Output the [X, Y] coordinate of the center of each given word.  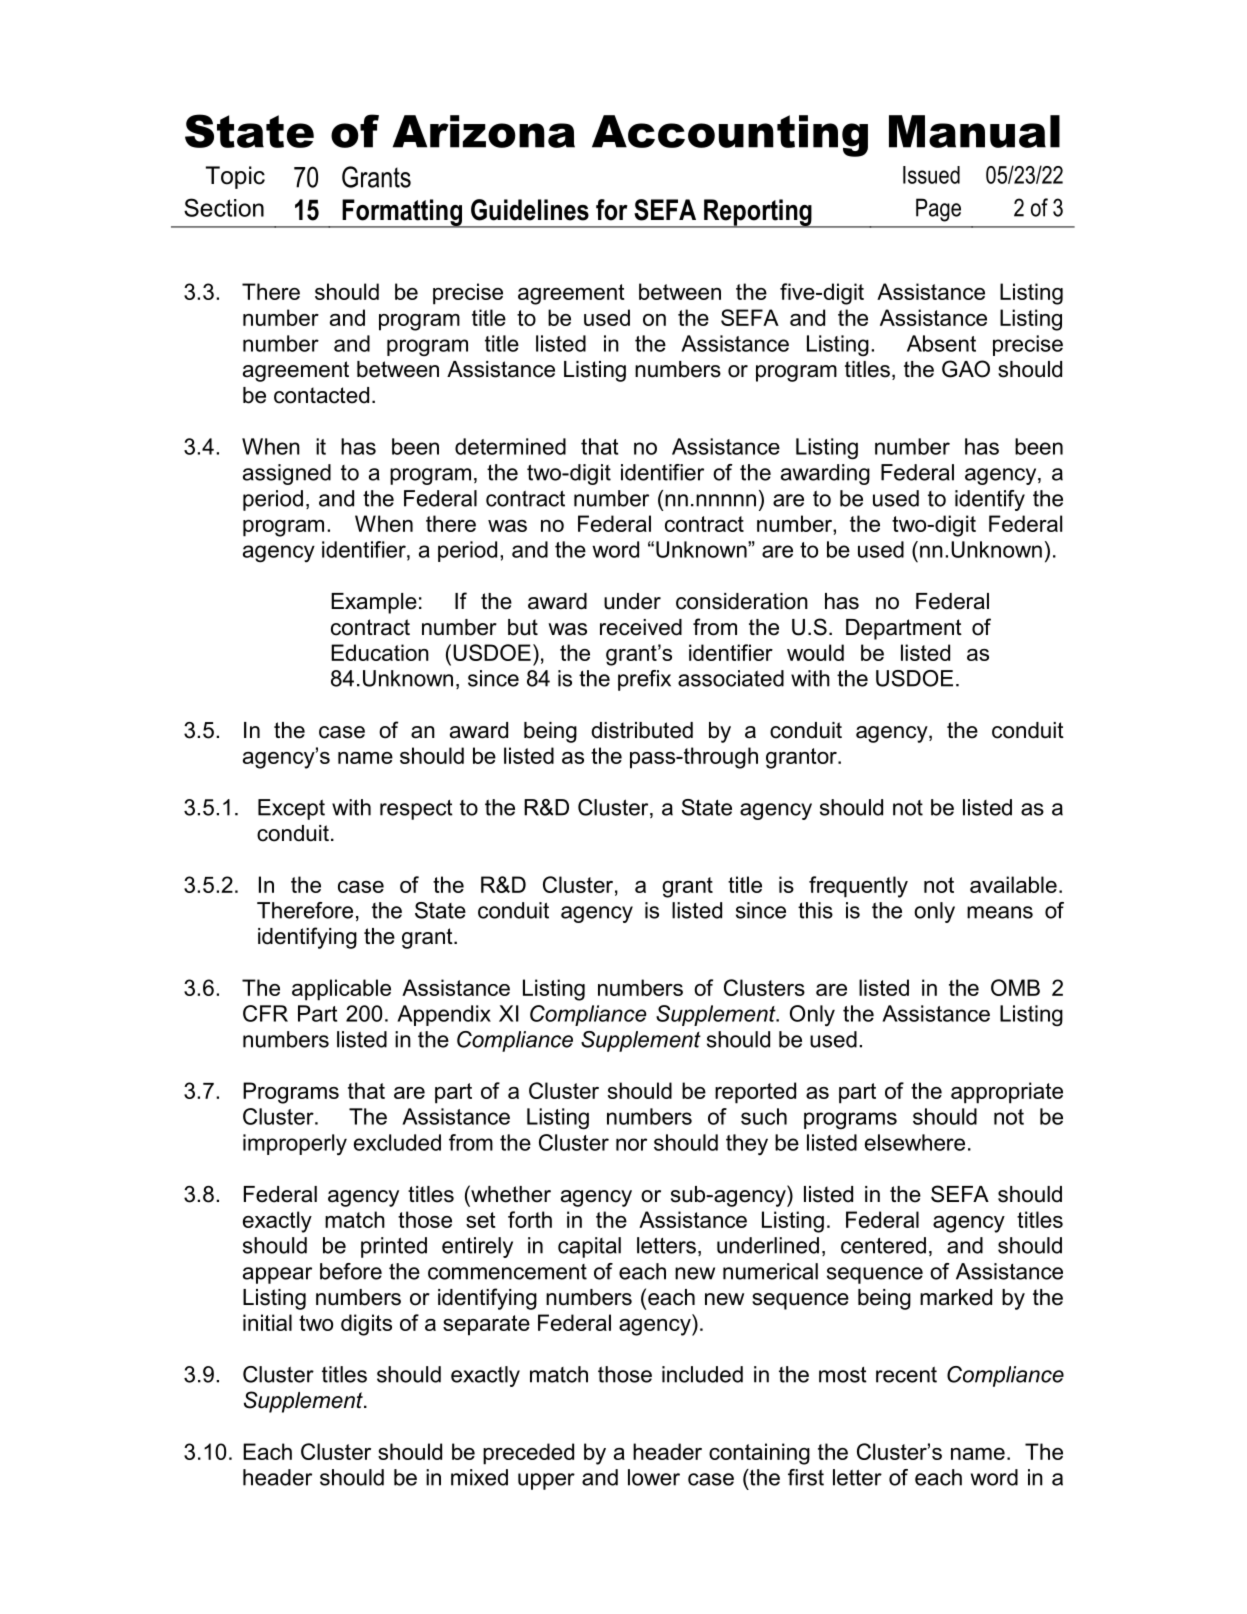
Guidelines [530, 210]
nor [631, 1144]
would [815, 652]
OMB [1015, 987]
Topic [235, 177]
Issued [931, 175]
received [641, 627]
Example [374, 603]
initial [267, 1322]
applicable [341, 990]
